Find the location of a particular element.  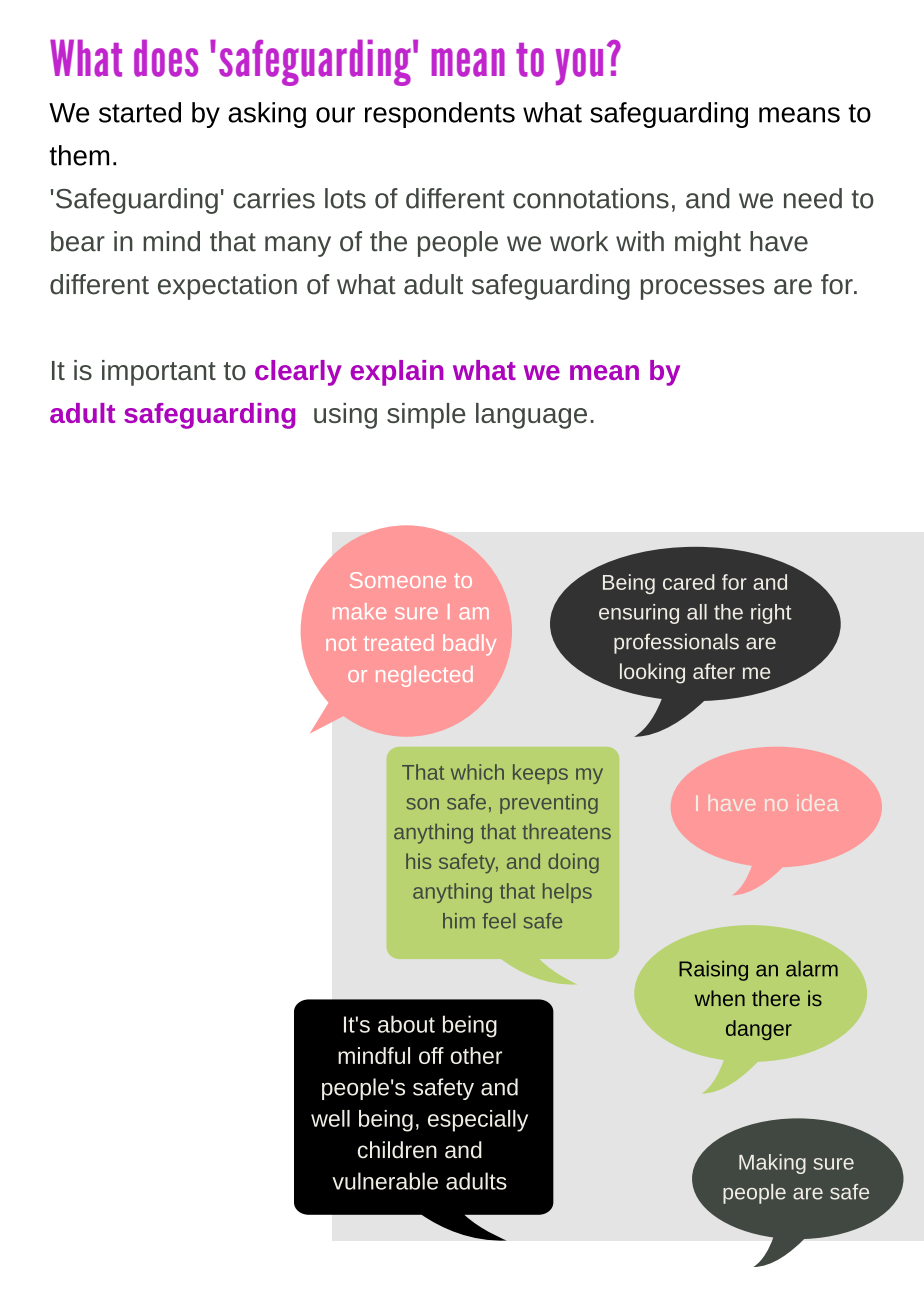

especially is located at coordinates (478, 1121).
